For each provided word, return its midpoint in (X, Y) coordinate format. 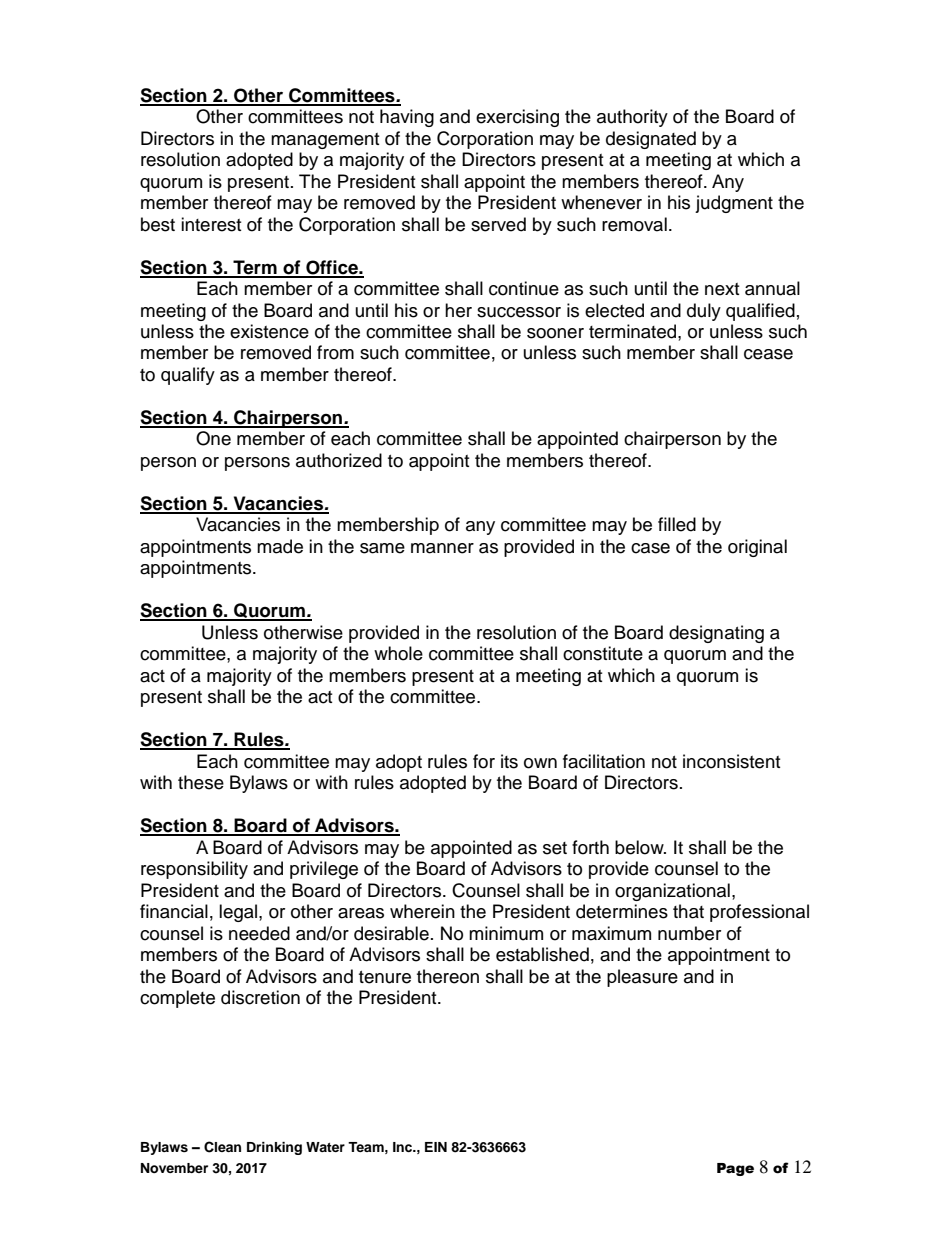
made (280, 546)
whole (398, 653)
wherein (422, 911)
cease (768, 354)
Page (735, 1169)
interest (211, 224)
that (688, 911)
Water (325, 1147)
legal (239, 913)
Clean (222, 1147)
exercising (517, 118)
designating (716, 634)
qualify (188, 376)
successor (519, 312)
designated (651, 140)
